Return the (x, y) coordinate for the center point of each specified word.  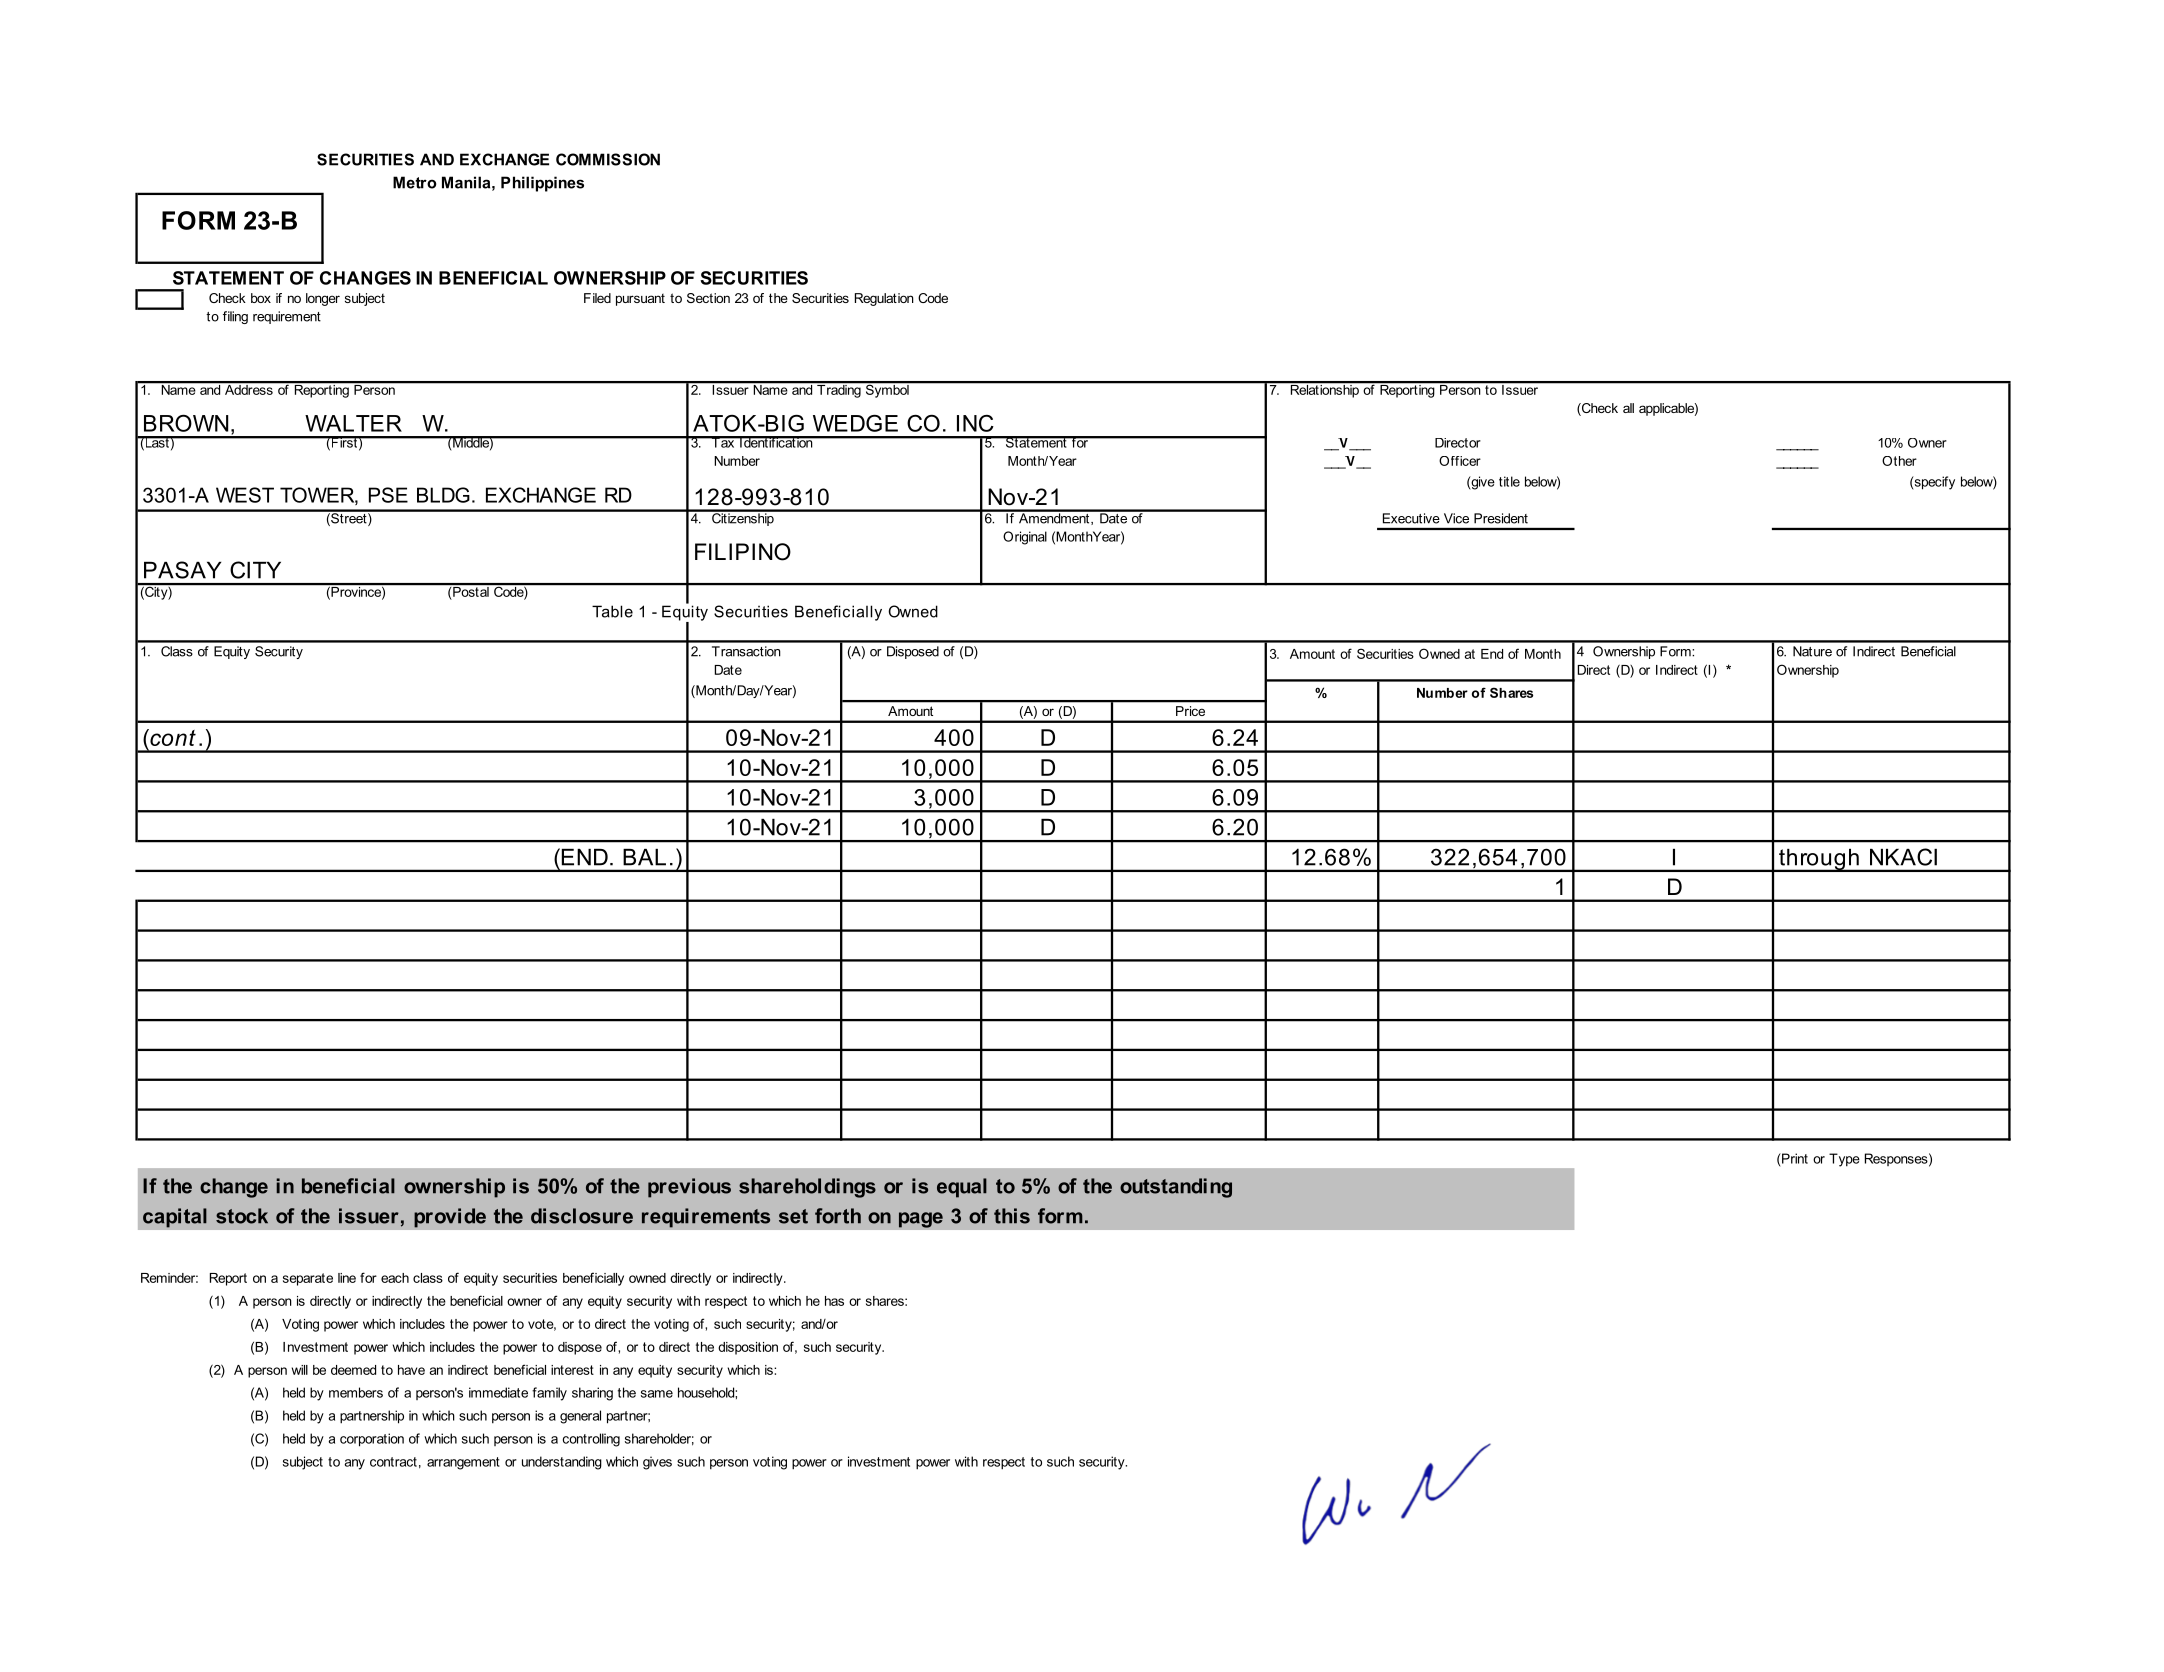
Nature (1812, 651)
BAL (644, 857)
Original (1025, 538)
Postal (471, 590)
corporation (372, 1440)
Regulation (884, 299)
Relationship (1324, 390)
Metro (415, 182)
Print (1794, 1158)
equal (962, 1188)
